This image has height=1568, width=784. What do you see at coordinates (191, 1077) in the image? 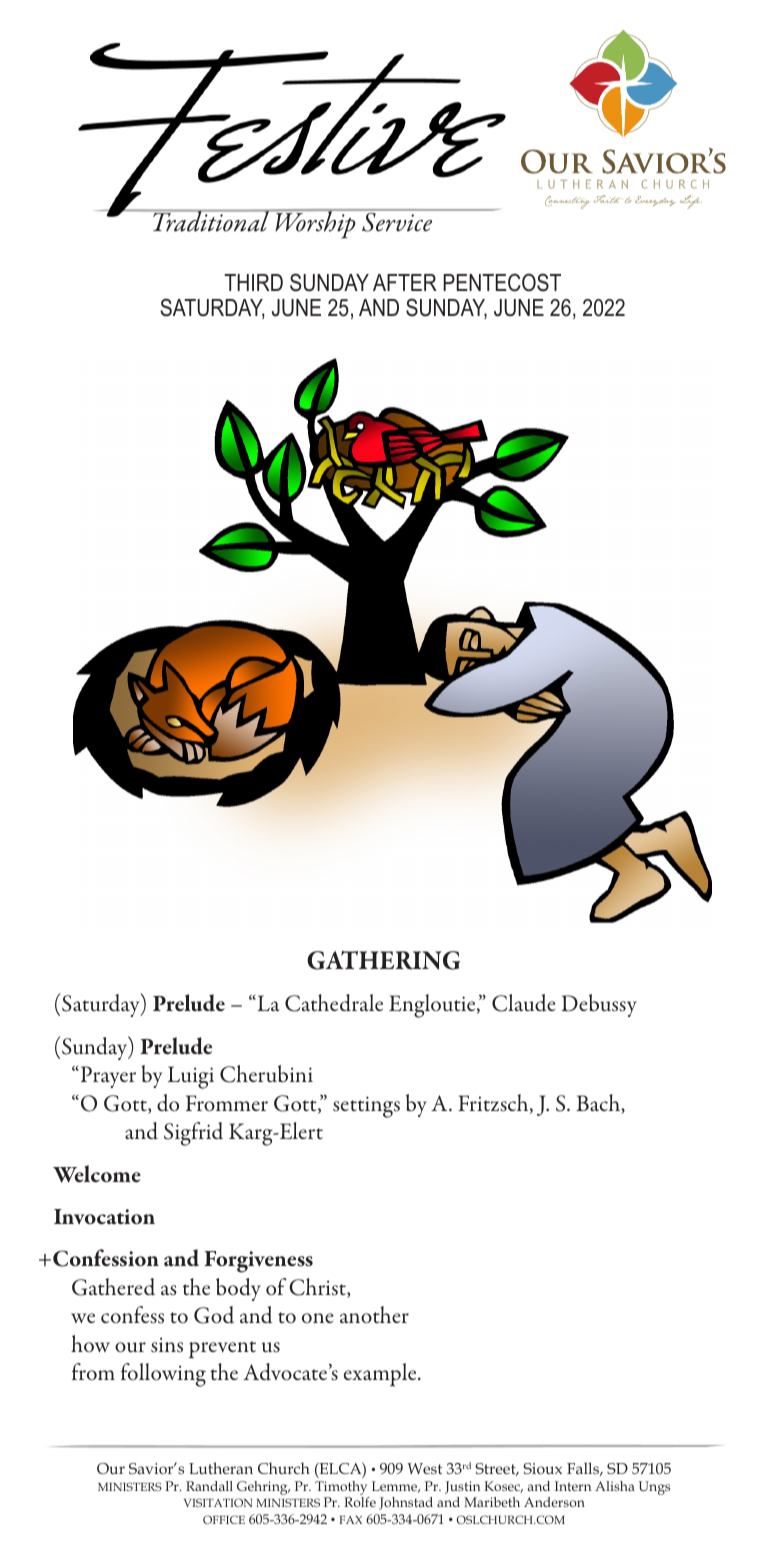
I see `Luigi` at bounding box center [191, 1077].
